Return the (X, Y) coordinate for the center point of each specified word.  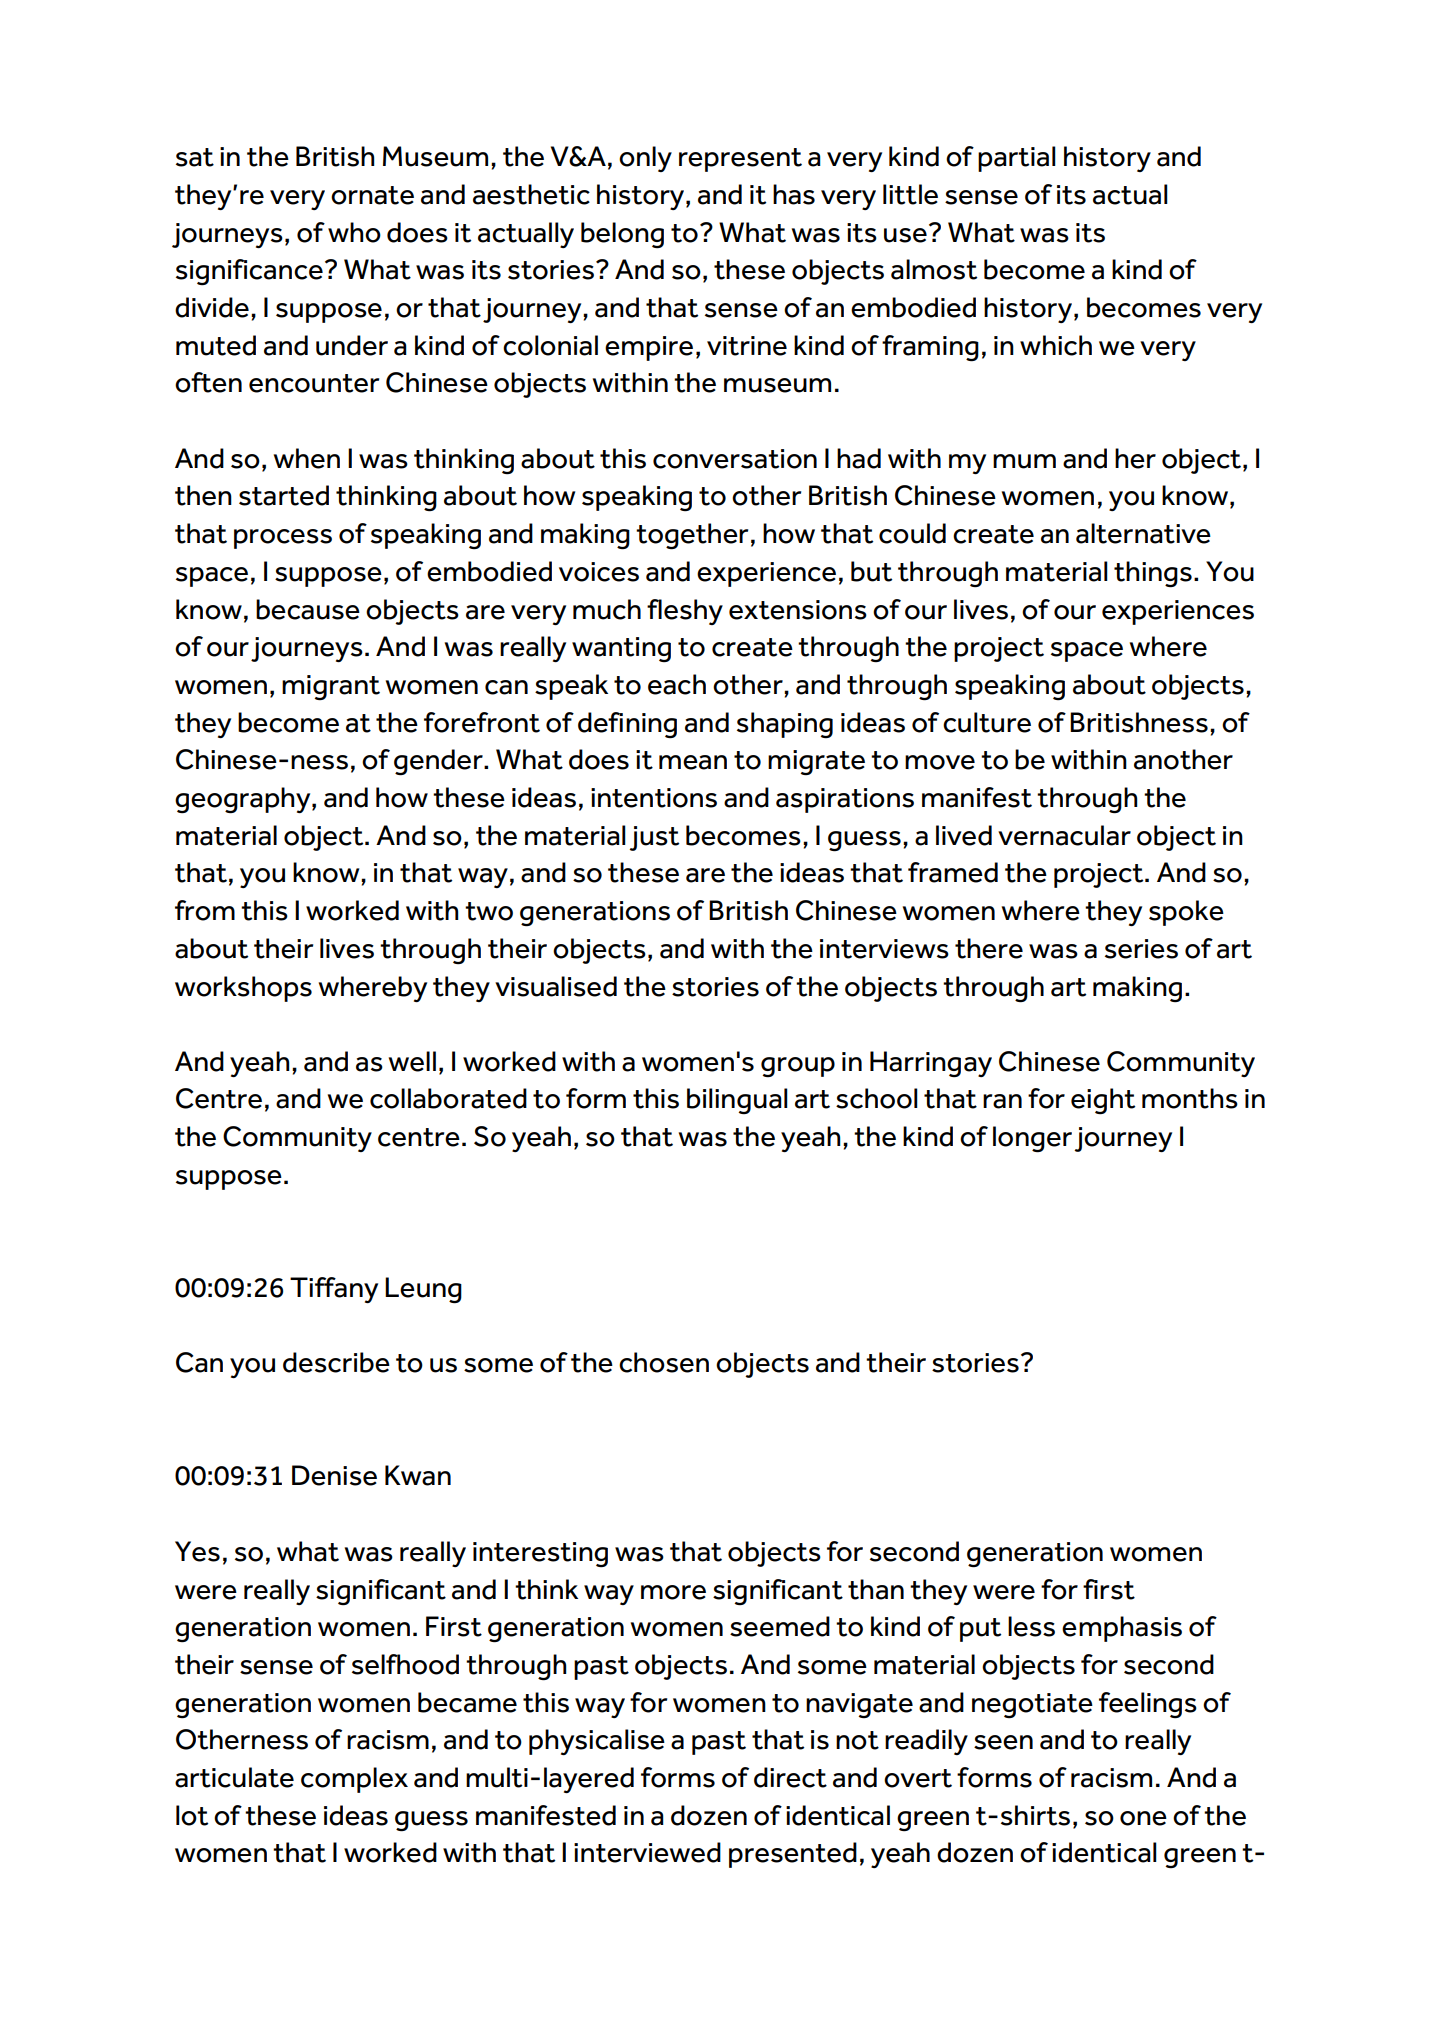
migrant (331, 687)
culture (987, 722)
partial (1017, 159)
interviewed (647, 1852)
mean (693, 762)
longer (1032, 1139)
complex (354, 1780)
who (354, 232)
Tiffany (334, 1290)
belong (622, 235)
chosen (664, 1362)
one (1143, 1818)
